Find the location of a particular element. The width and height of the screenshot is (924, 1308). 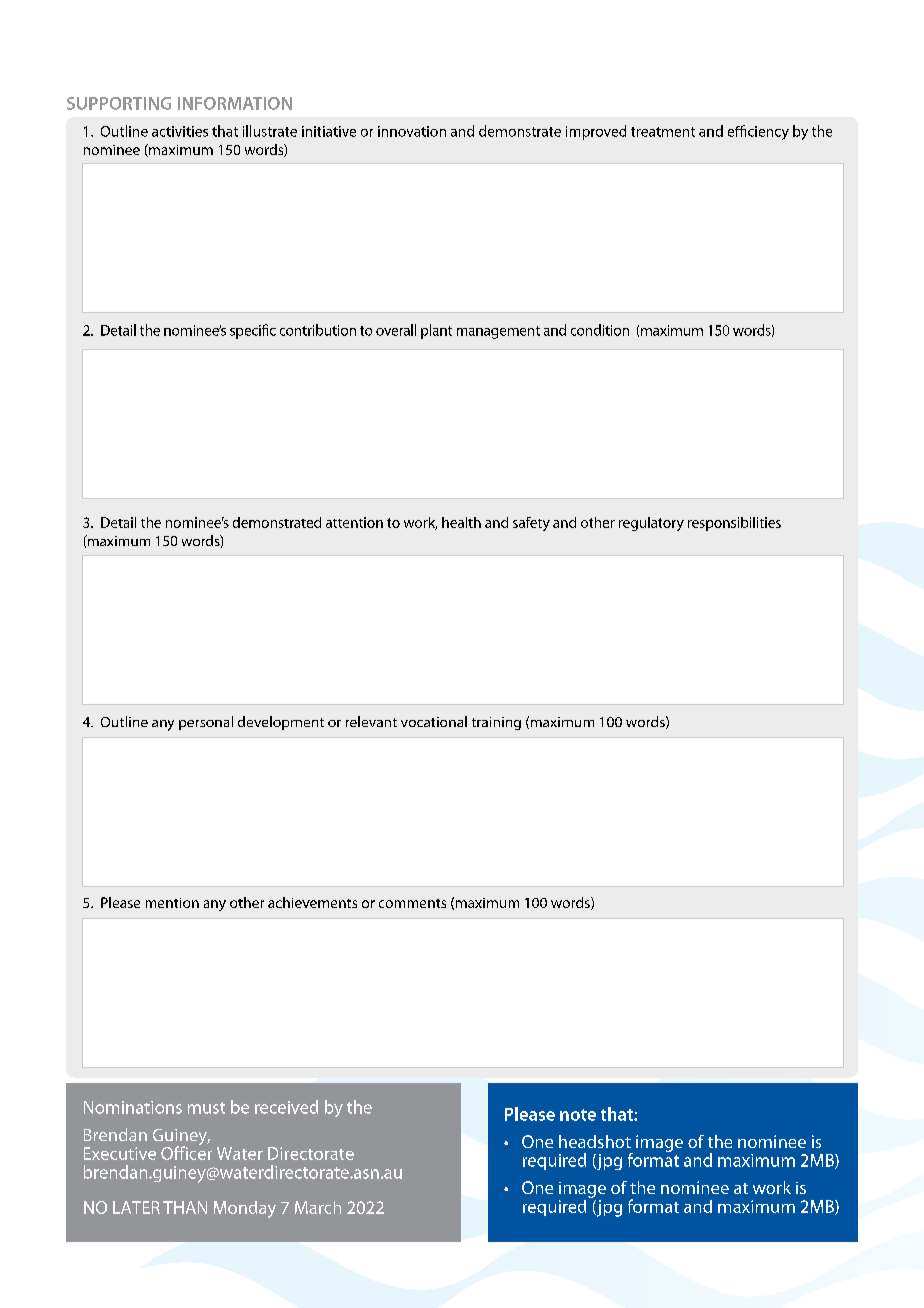

innovation is located at coordinates (412, 131).
